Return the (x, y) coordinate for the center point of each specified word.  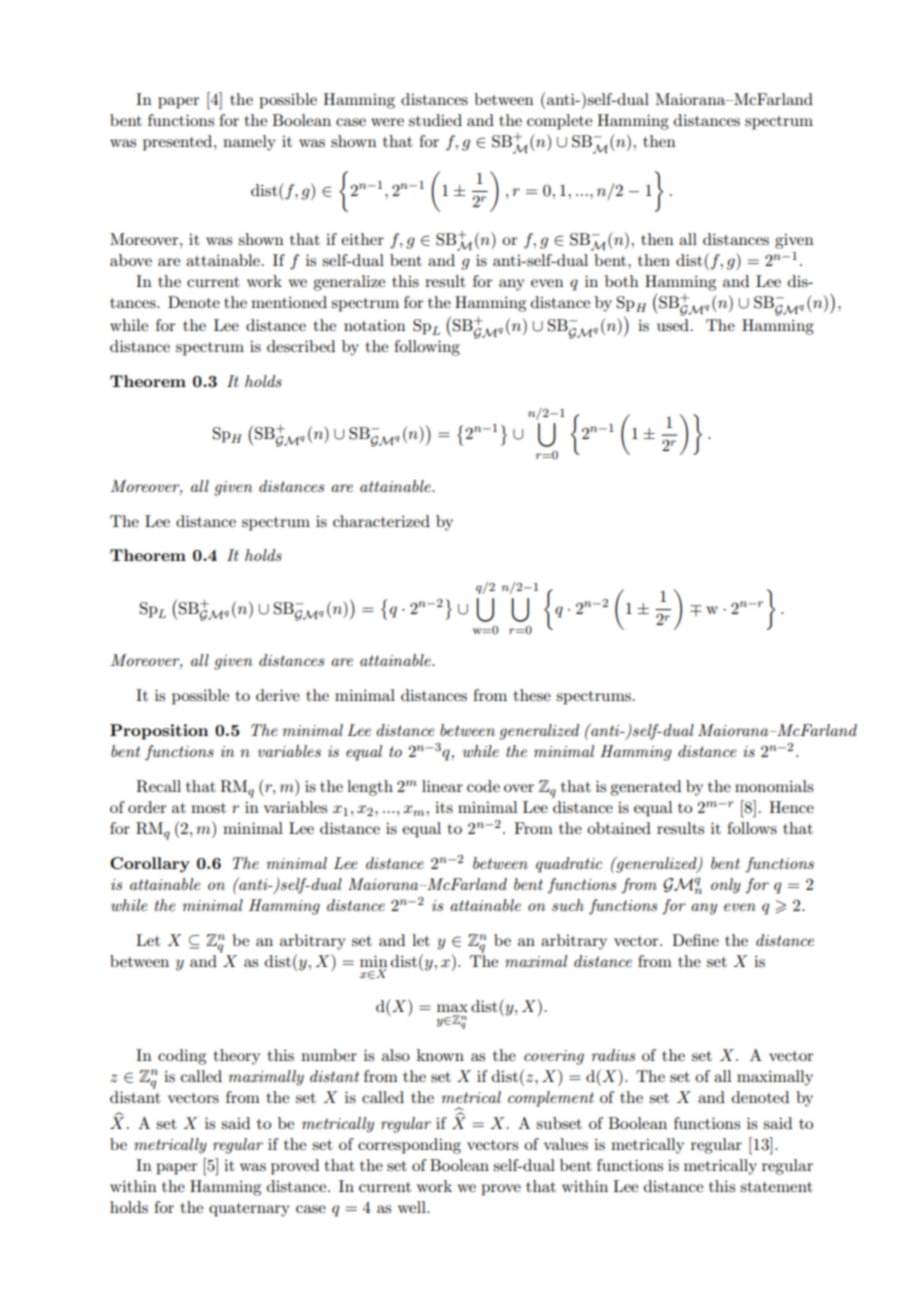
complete (559, 122)
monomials (774, 786)
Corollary (150, 865)
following (427, 348)
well (413, 1207)
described (301, 346)
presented (179, 143)
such (568, 905)
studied (435, 120)
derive (278, 695)
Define (695, 940)
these (532, 695)
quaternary (249, 1210)
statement (776, 1187)
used (673, 325)
